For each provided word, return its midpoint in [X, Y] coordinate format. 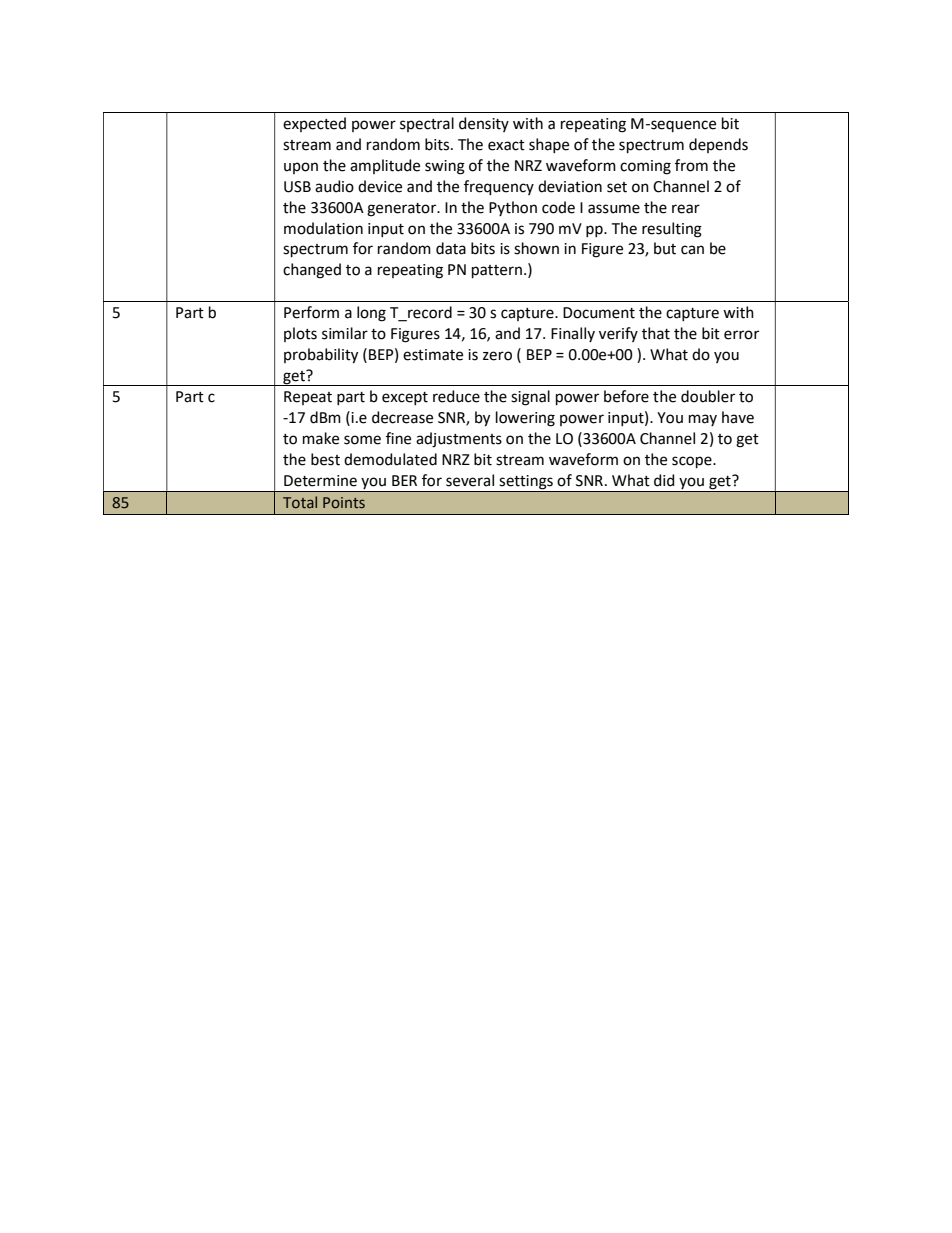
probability [321, 356]
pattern [497, 271]
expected [314, 124]
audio [334, 186]
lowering [525, 419]
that [656, 333]
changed [312, 271]
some [362, 440]
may [703, 420]
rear [686, 209]
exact [506, 145]
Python [513, 208]
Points [344, 502]
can [692, 250]
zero [497, 356]
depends [718, 145]
